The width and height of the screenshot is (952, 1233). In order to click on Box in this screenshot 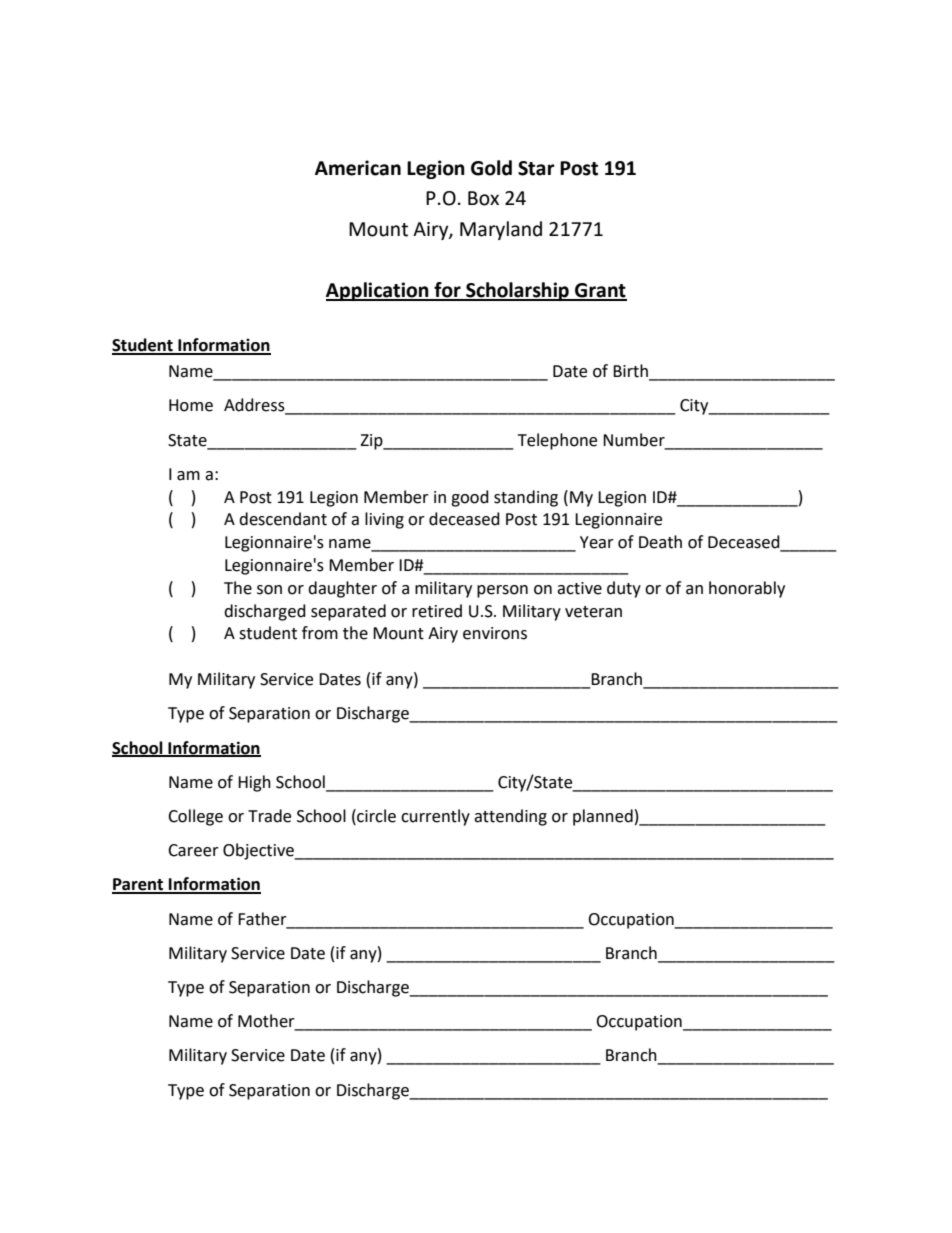, I will do `click(483, 198)`.
